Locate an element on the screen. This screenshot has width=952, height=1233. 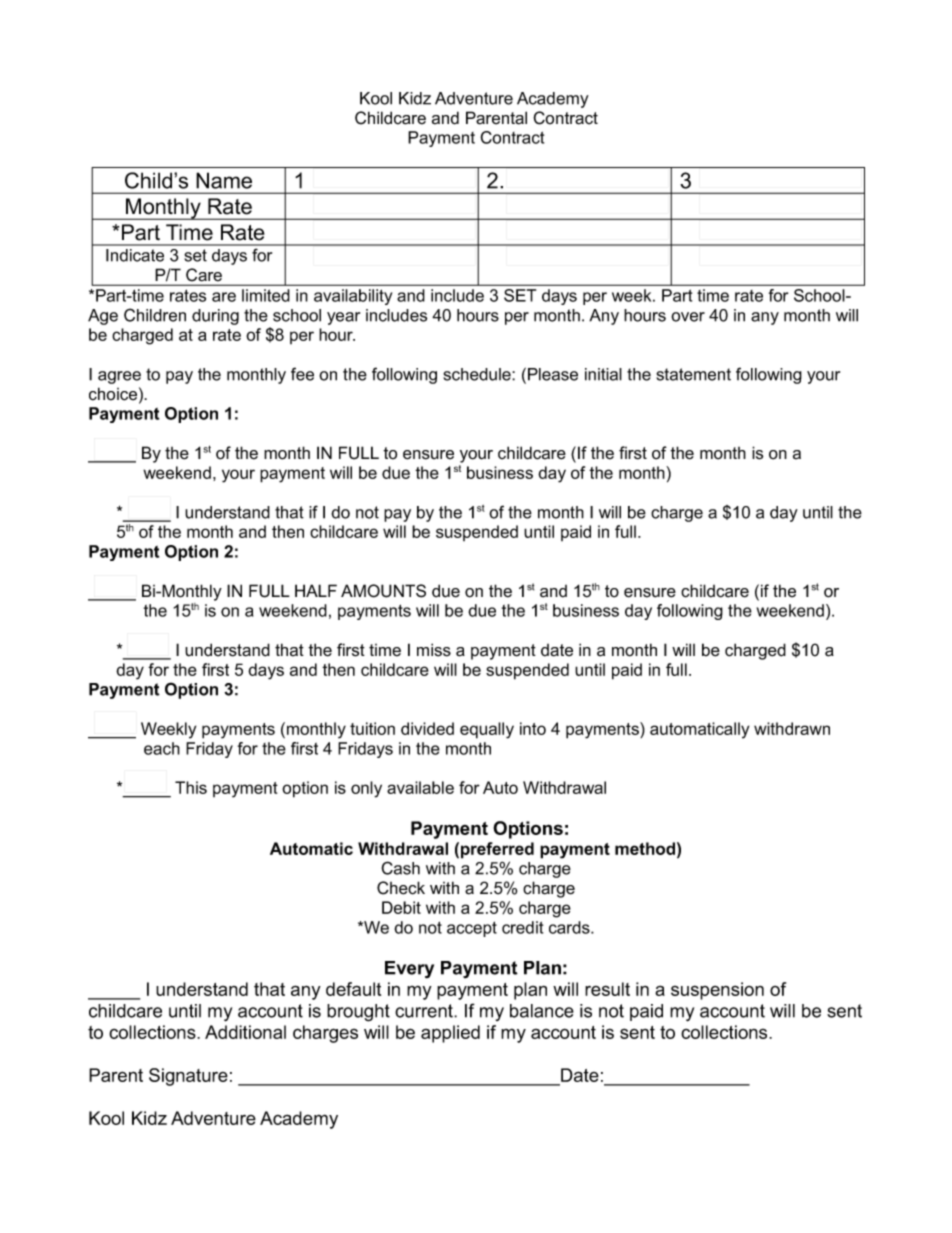
applied is located at coordinates (450, 1034).
